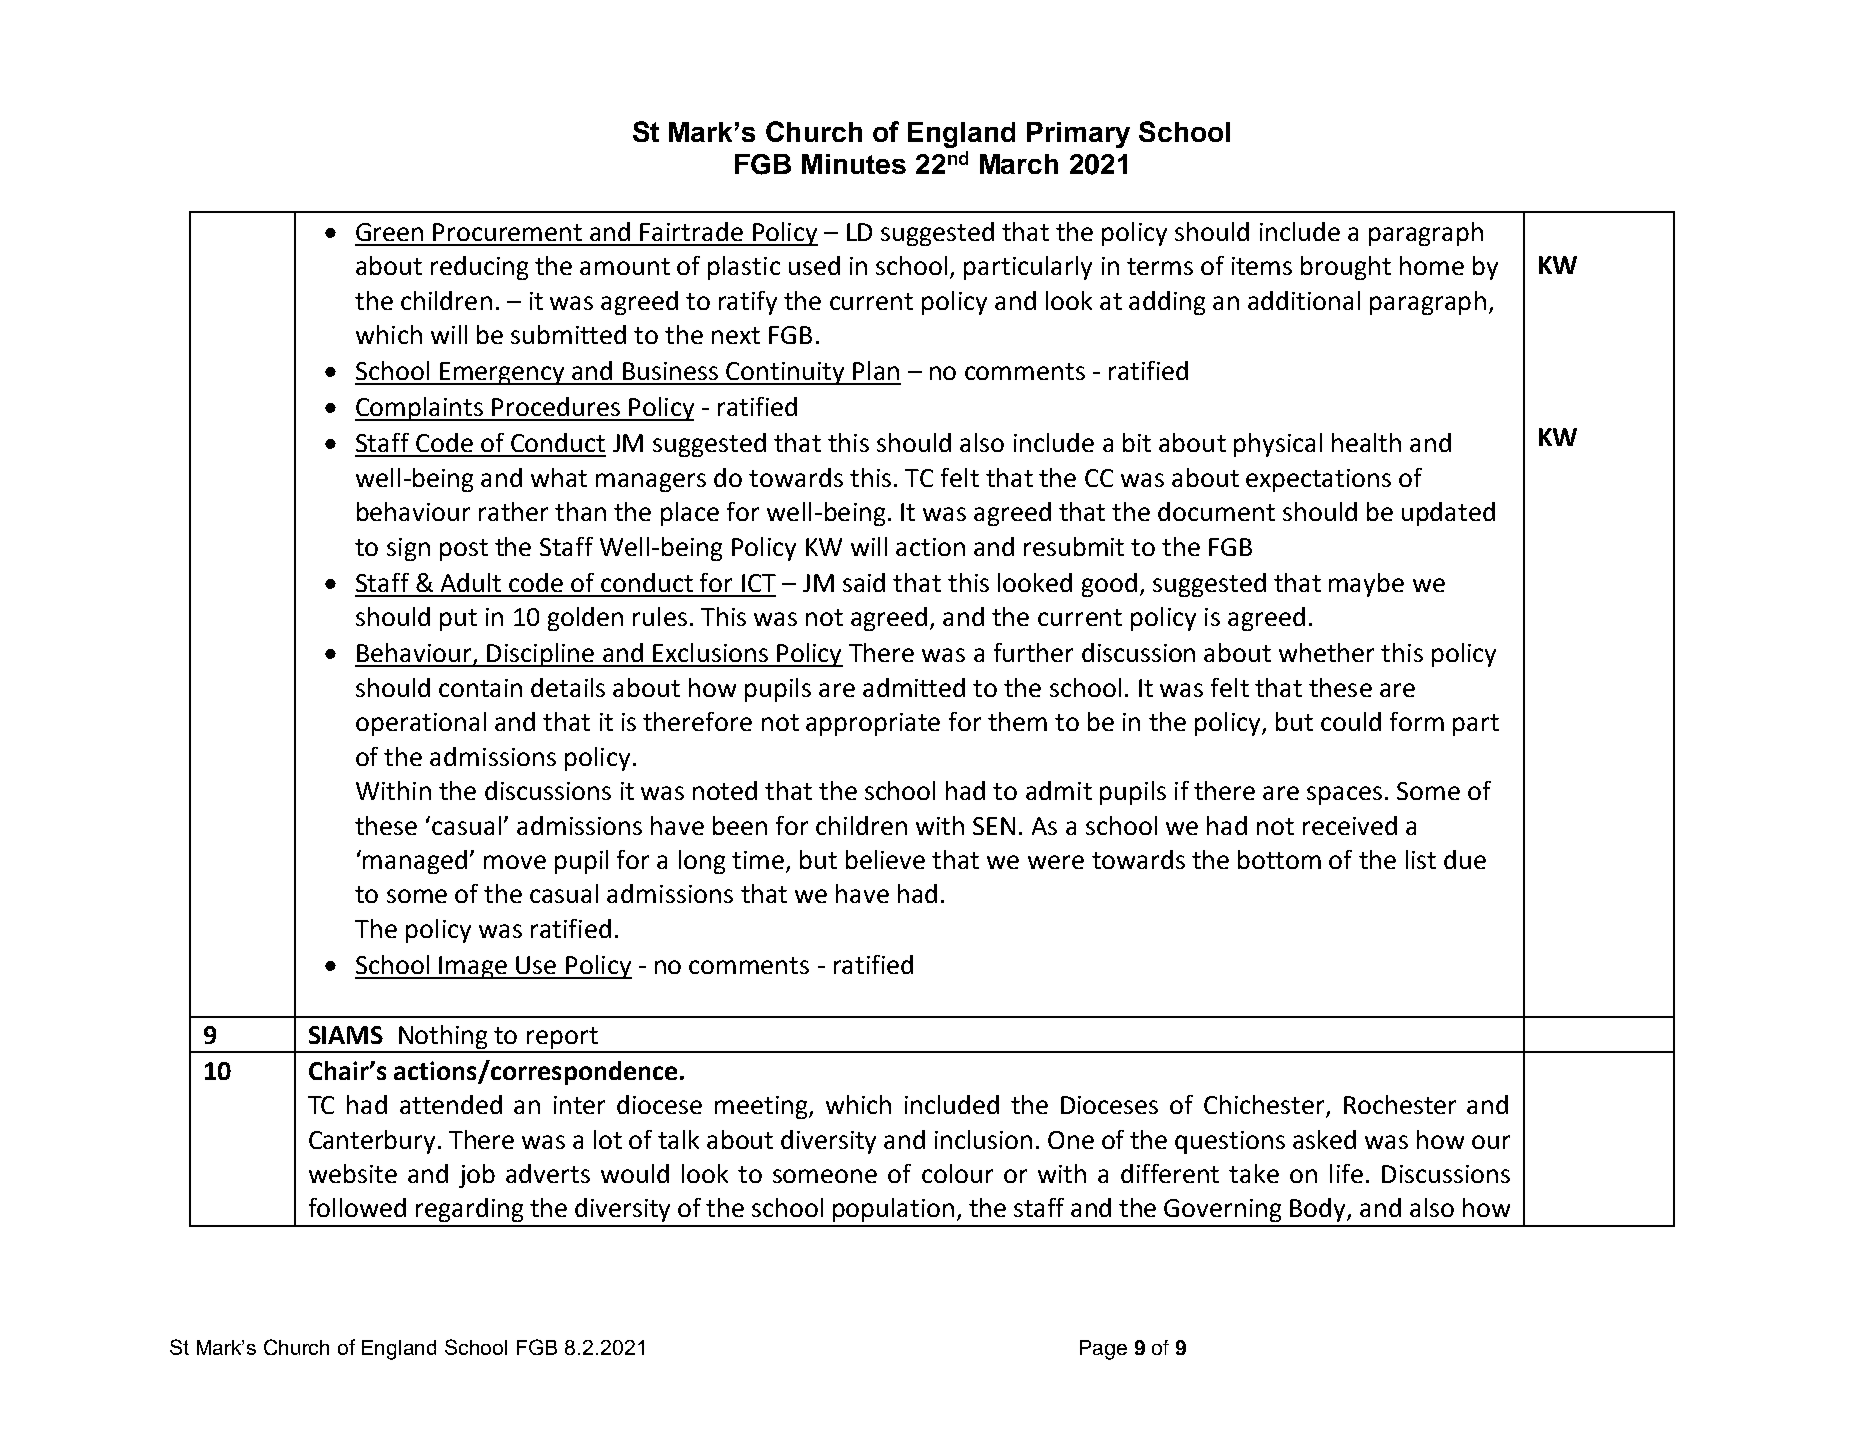 This page has height=1440, width=1864. I want to click on reducing, so click(479, 268).
